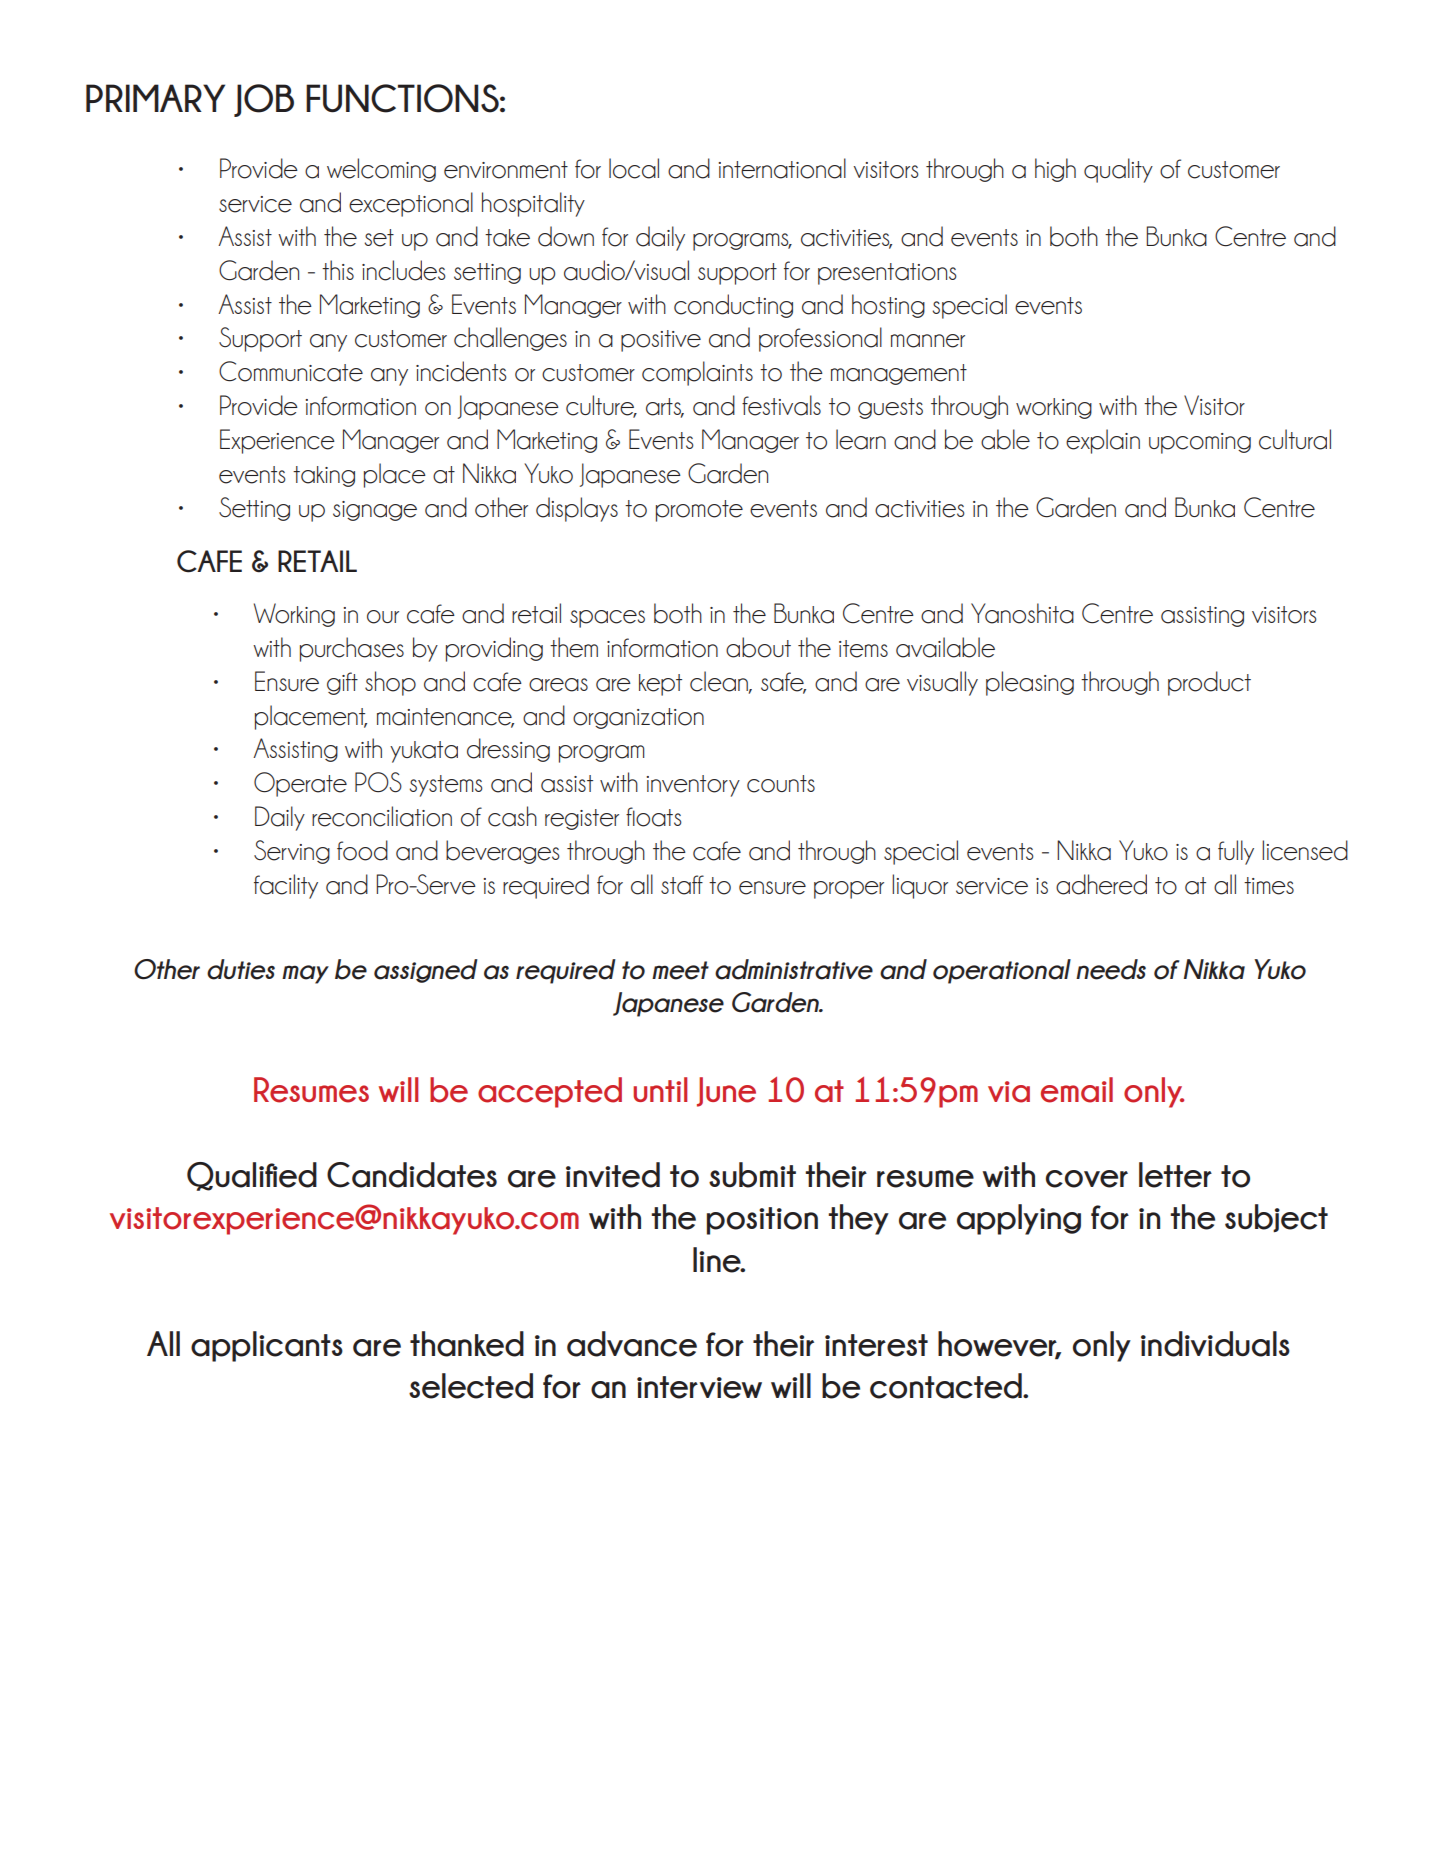 This document has height=1860, width=1438. What do you see at coordinates (300, 784) in the document?
I see `Operate` at bounding box center [300, 784].
